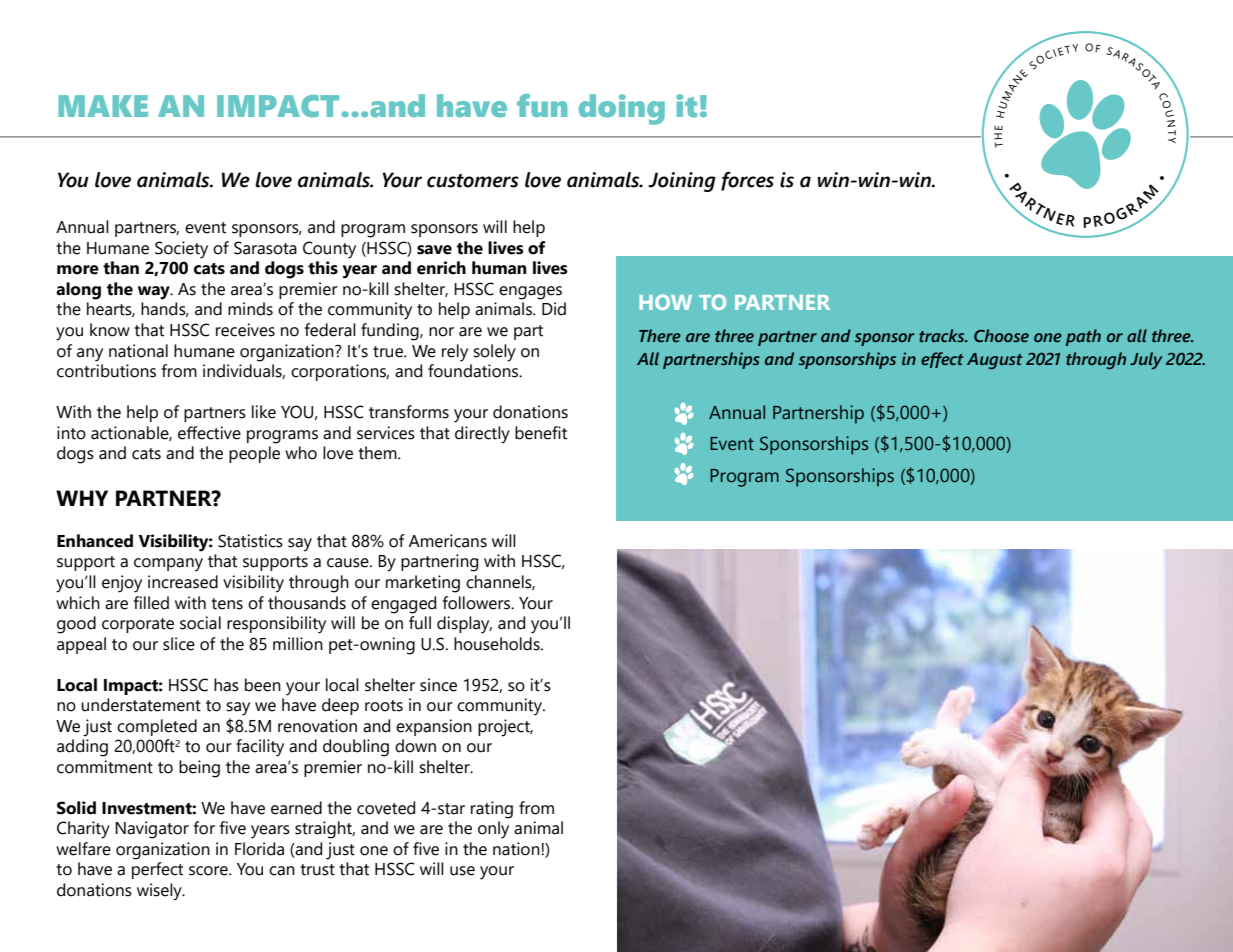  Describe the element at coordinates (995, 361) in the document. I see `August` at that location.
